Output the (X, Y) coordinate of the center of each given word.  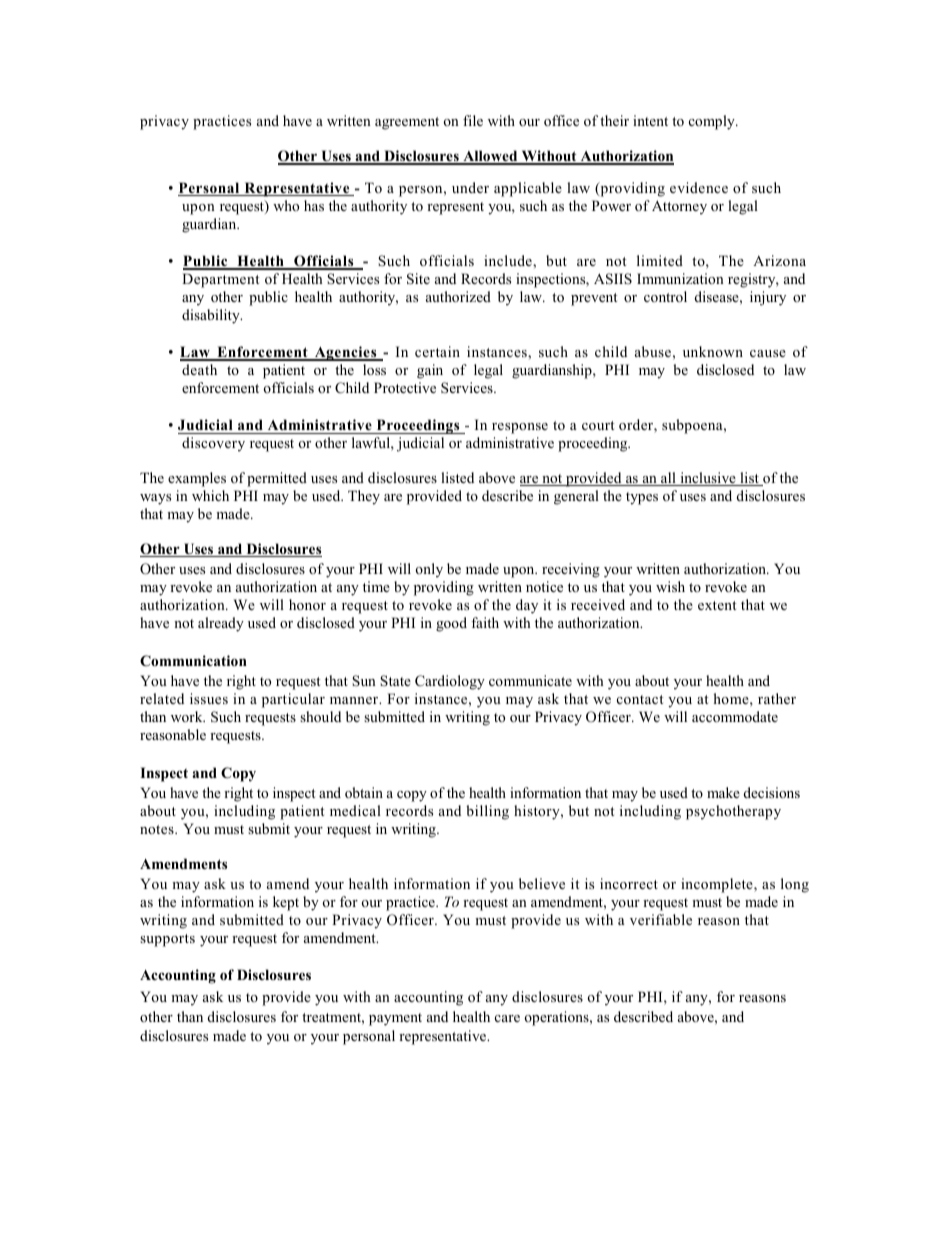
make (723, 792)
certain (437, 351)
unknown (713, 351)
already (221, 624)
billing (487, 812)
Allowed (490, 157)
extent (717, 605)
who (286, 205)
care (507, 1018)
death (199, 369)
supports (167, 940)
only (429, 570)
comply (713, 122)
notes (158, 829)
